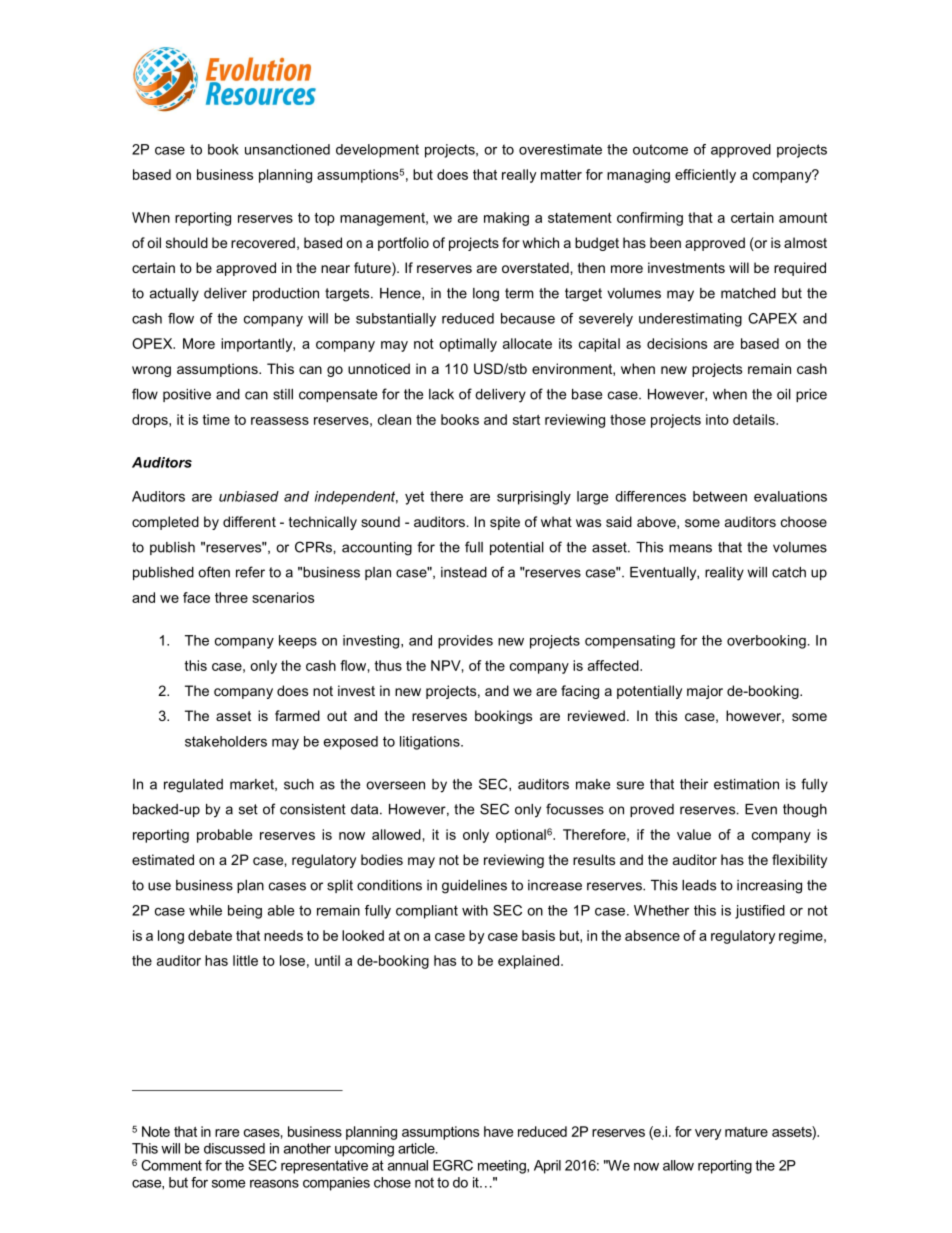 This screenshot has height=1233, width=952. I want to click on mature, so click(746, 1132).
